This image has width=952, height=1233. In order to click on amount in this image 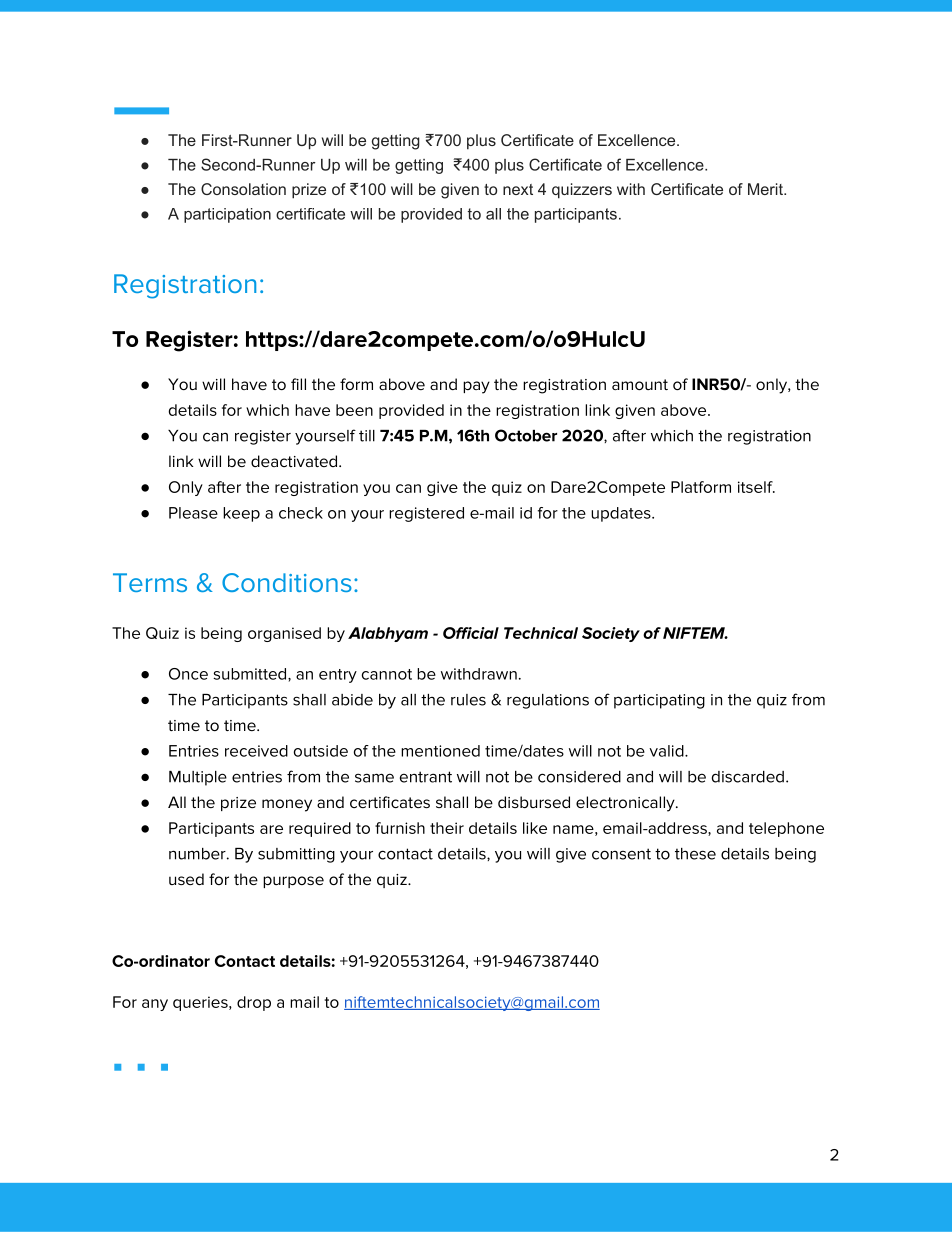, I will do `click(640, 384)`.
